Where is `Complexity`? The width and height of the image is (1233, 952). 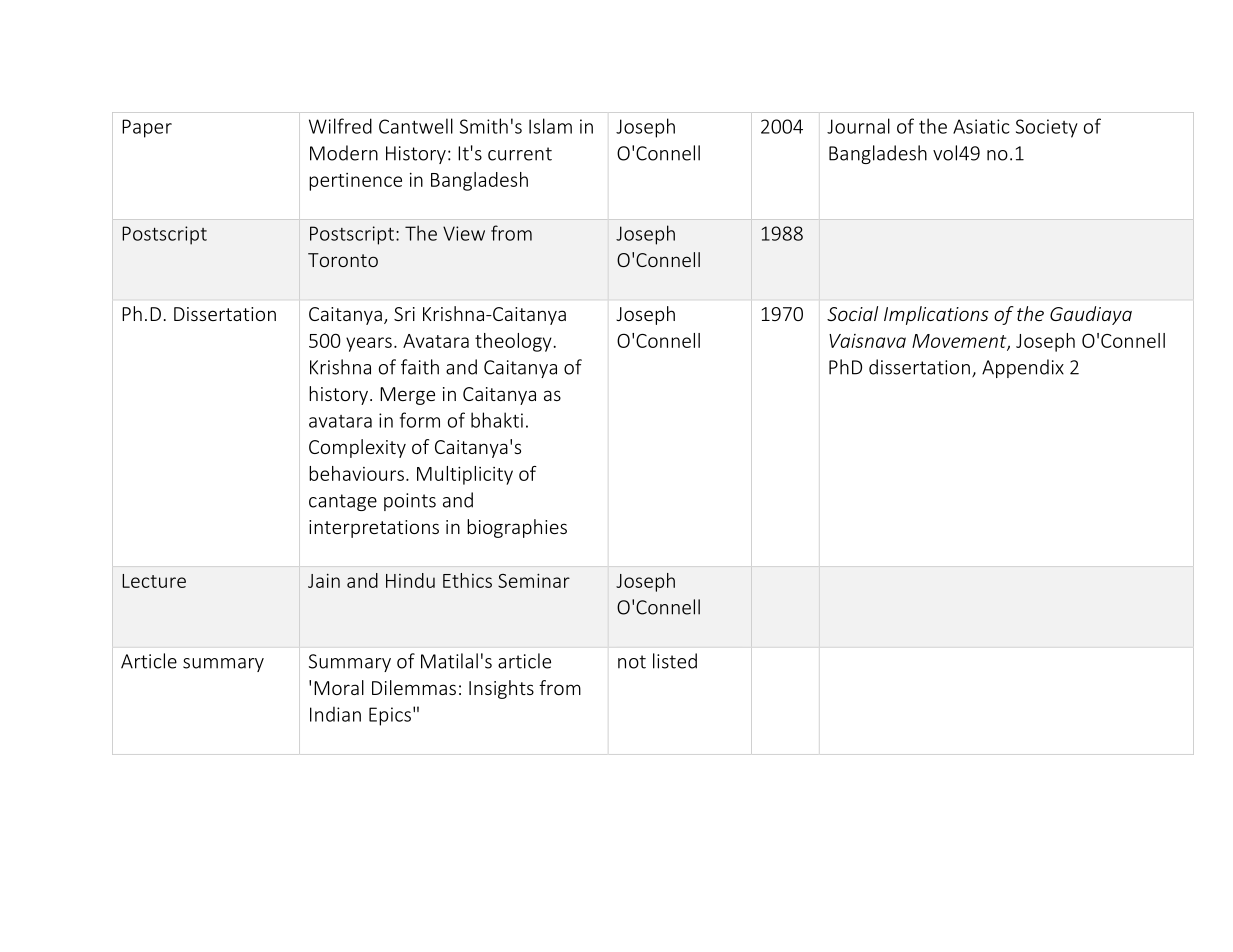 Complexity is located at coordinates (357, 448).
